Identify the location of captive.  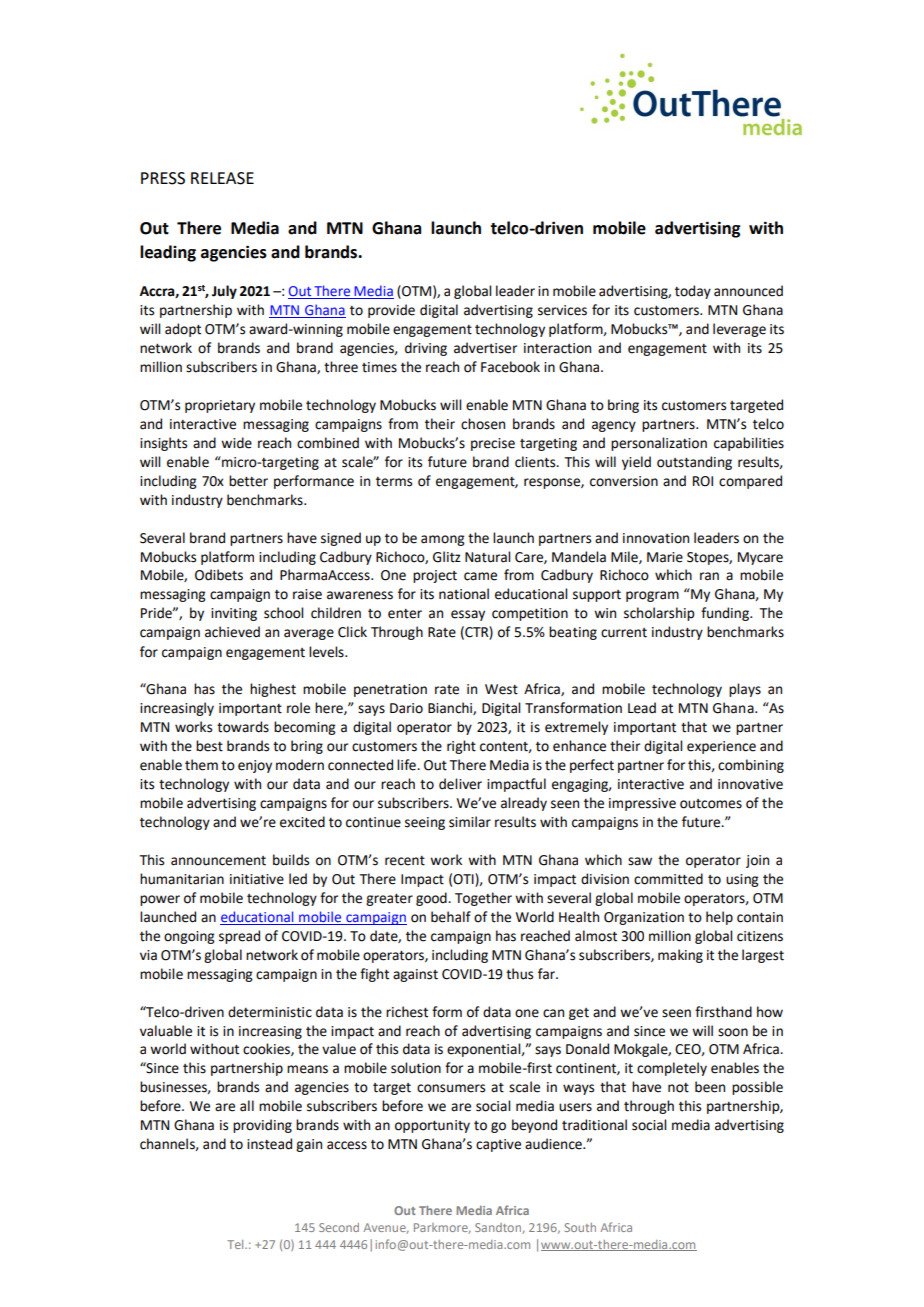
(498, 1145).
